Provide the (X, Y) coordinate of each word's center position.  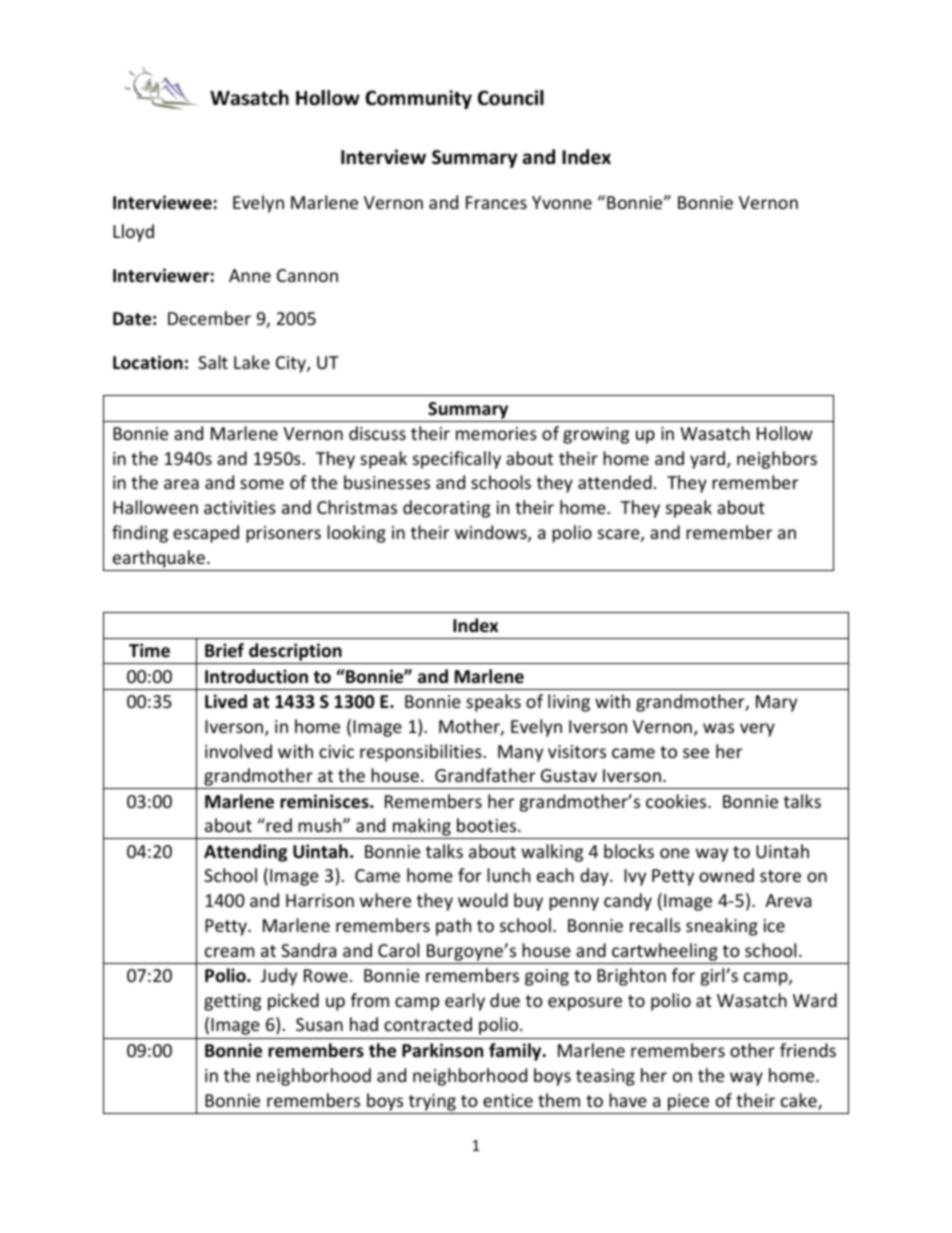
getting (232, 1002)
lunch (508, 875)
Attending (245, 853)
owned (726, 875)
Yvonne (562, 202)
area (181, 484)
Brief (224, 650)
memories (496, 433)
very (757, 730)
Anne (250, 275)
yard (707, 460)
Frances (496, 202)
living (569, 703)
